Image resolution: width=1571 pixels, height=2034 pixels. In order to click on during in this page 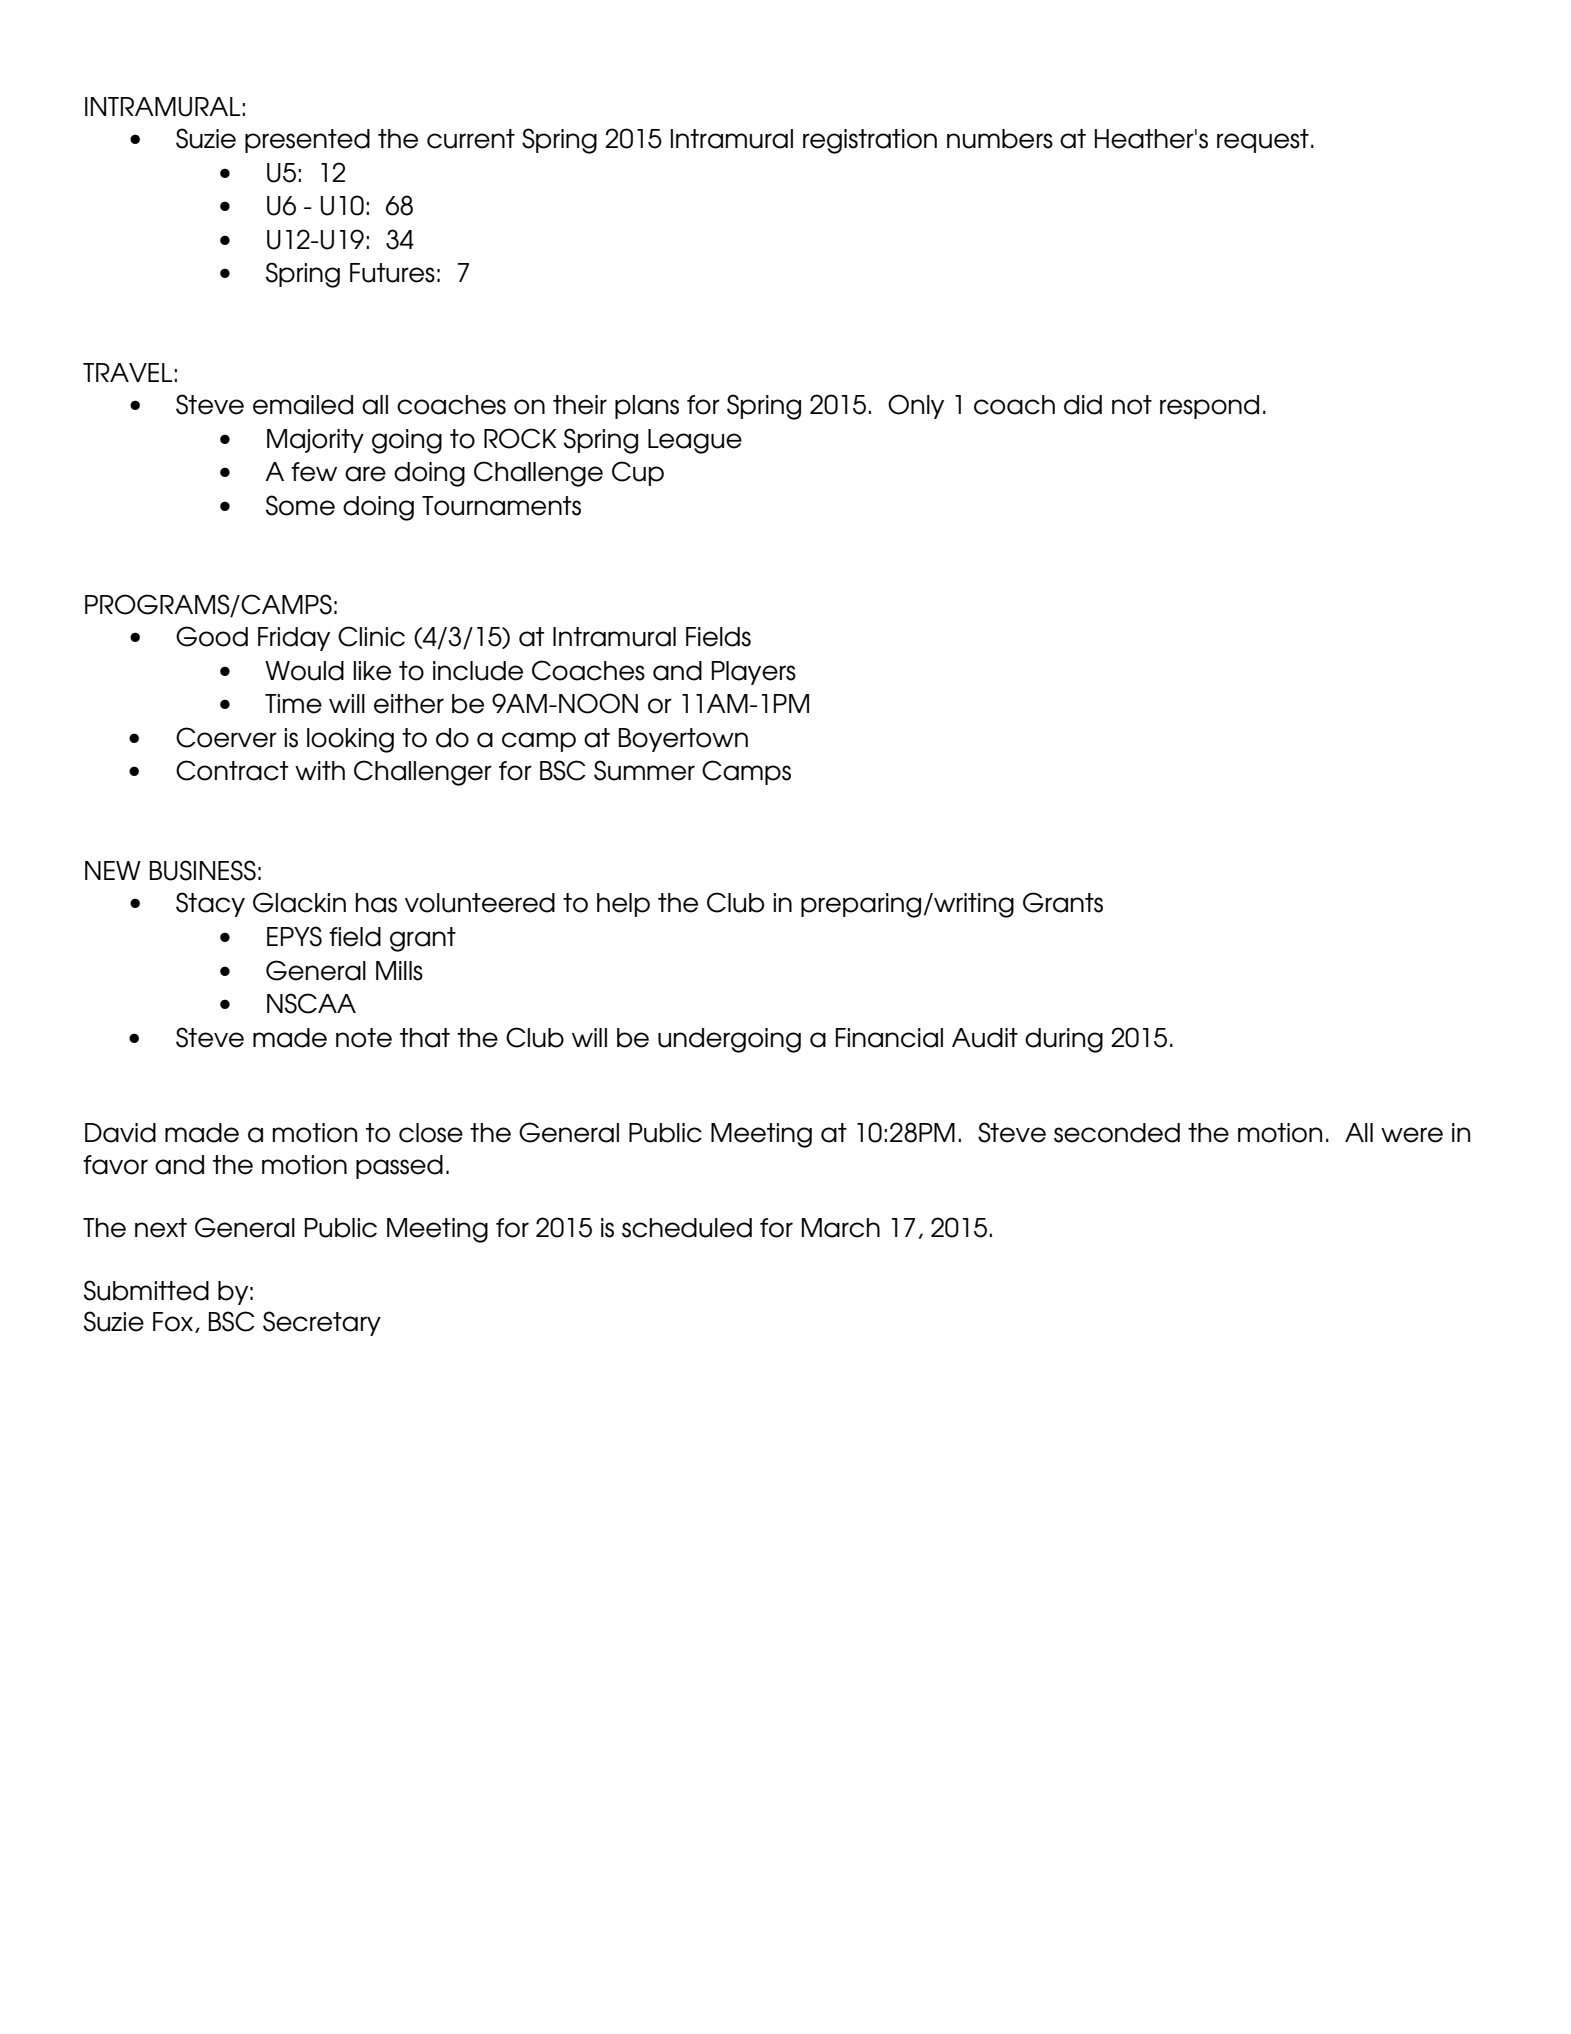, I will do `click(1064, 1040)`.
